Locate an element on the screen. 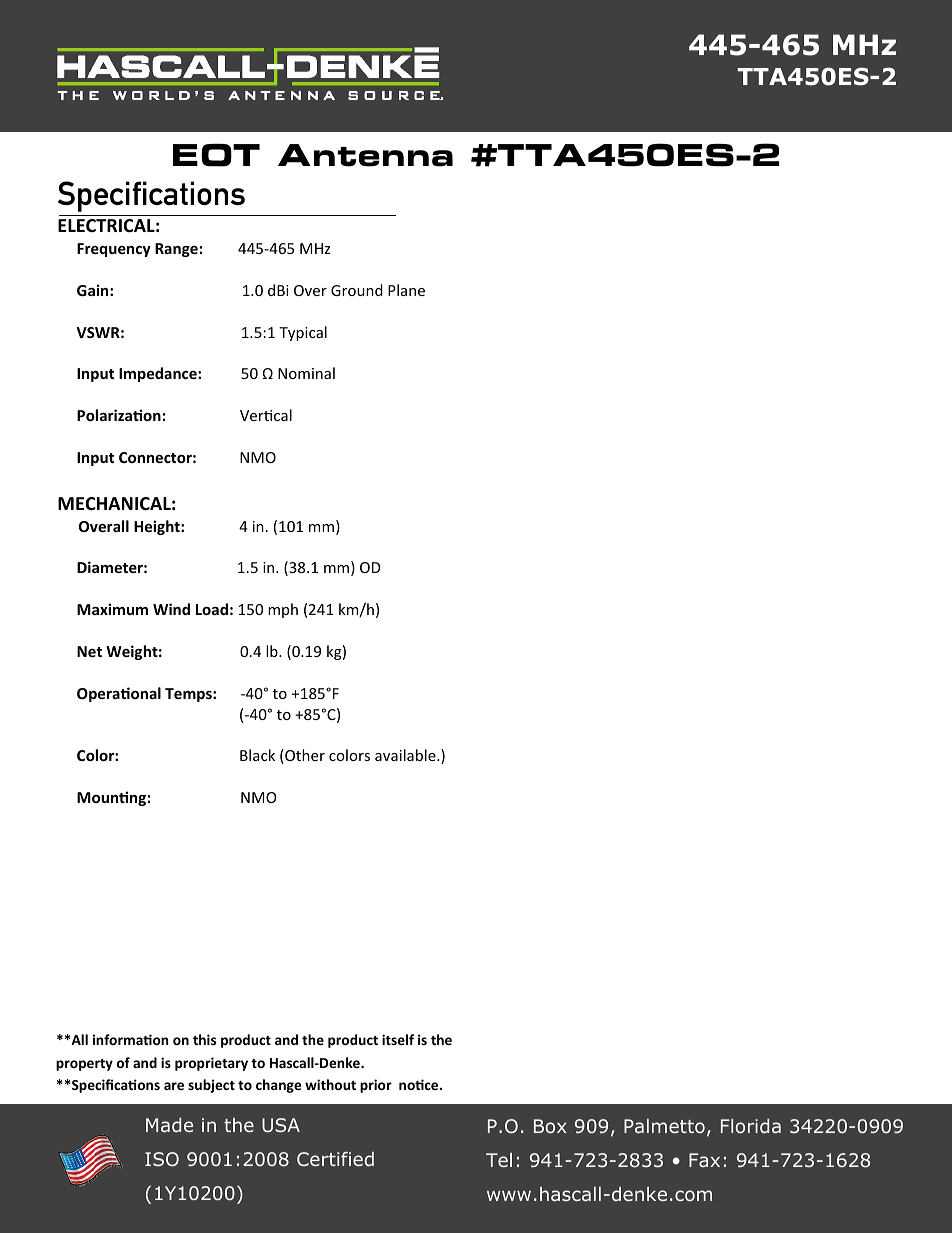  Made is located at coordinates (169, 1125).
